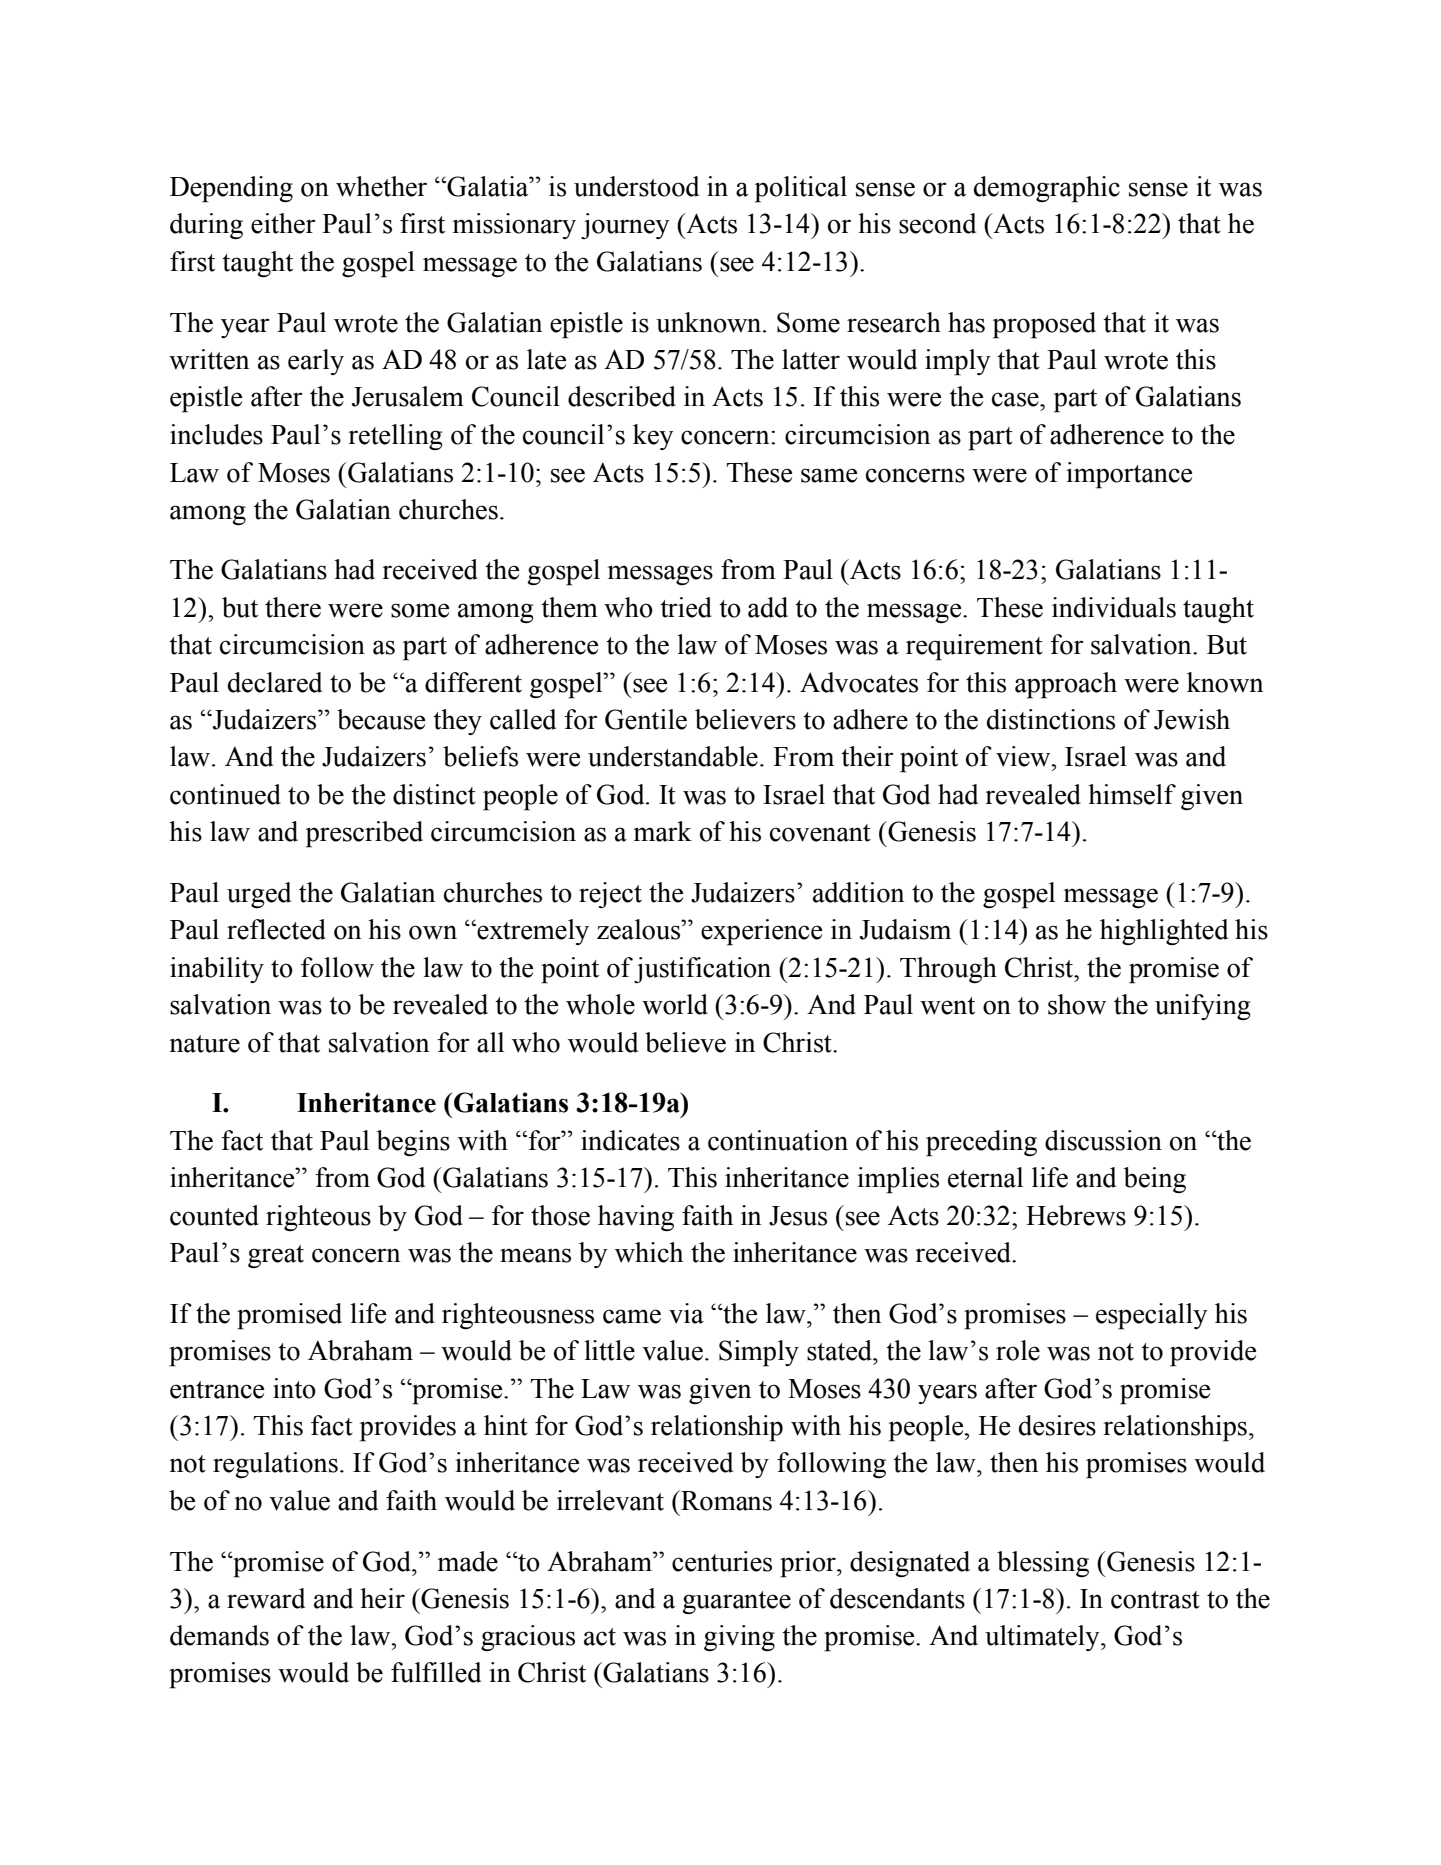  Describe the element at coordinates (1164, 932) in the screenshot. I see `highlighted` at that location.
